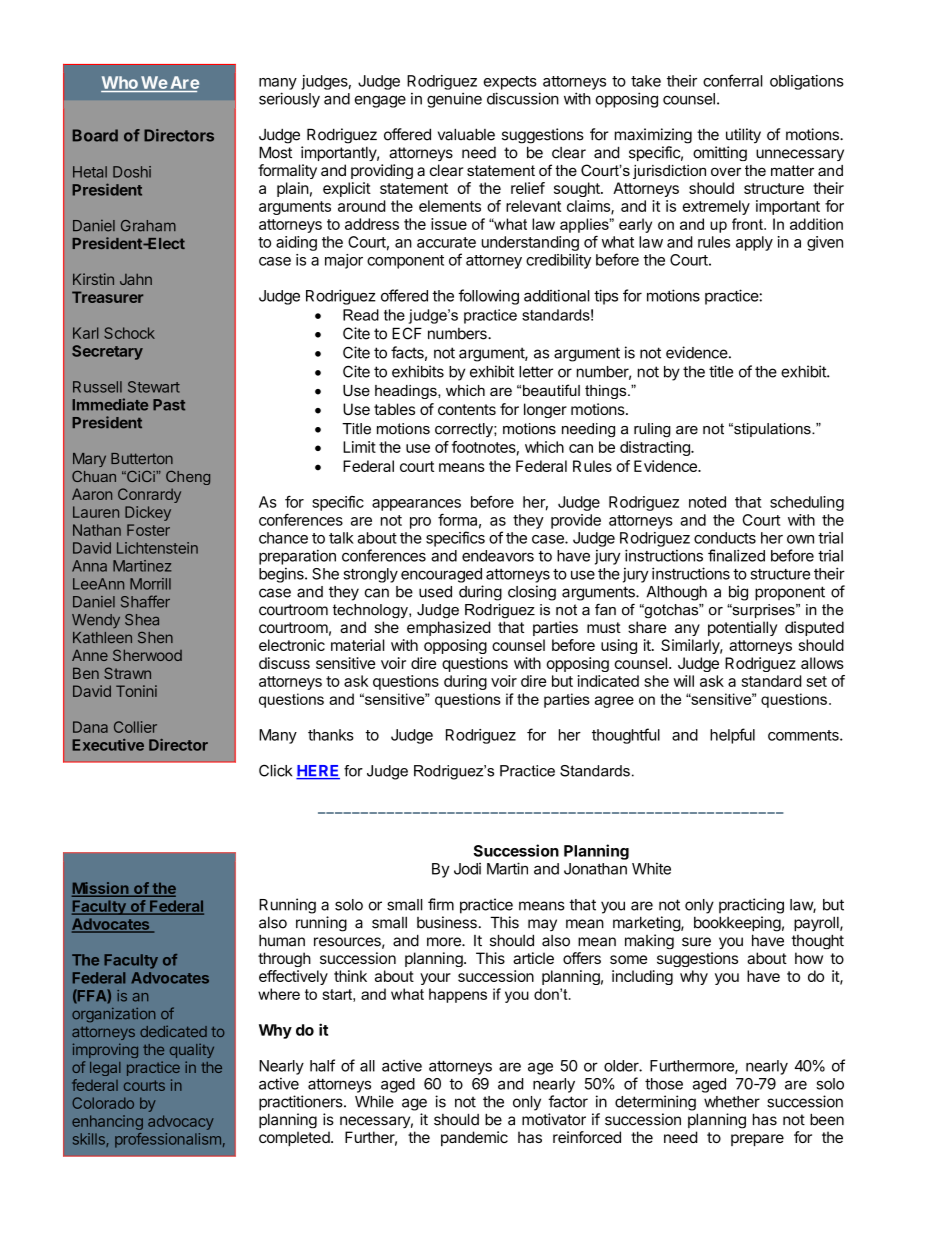  Describe the element at coordinates (135, 727) in the screenshot. I see `Collier` at that location.
